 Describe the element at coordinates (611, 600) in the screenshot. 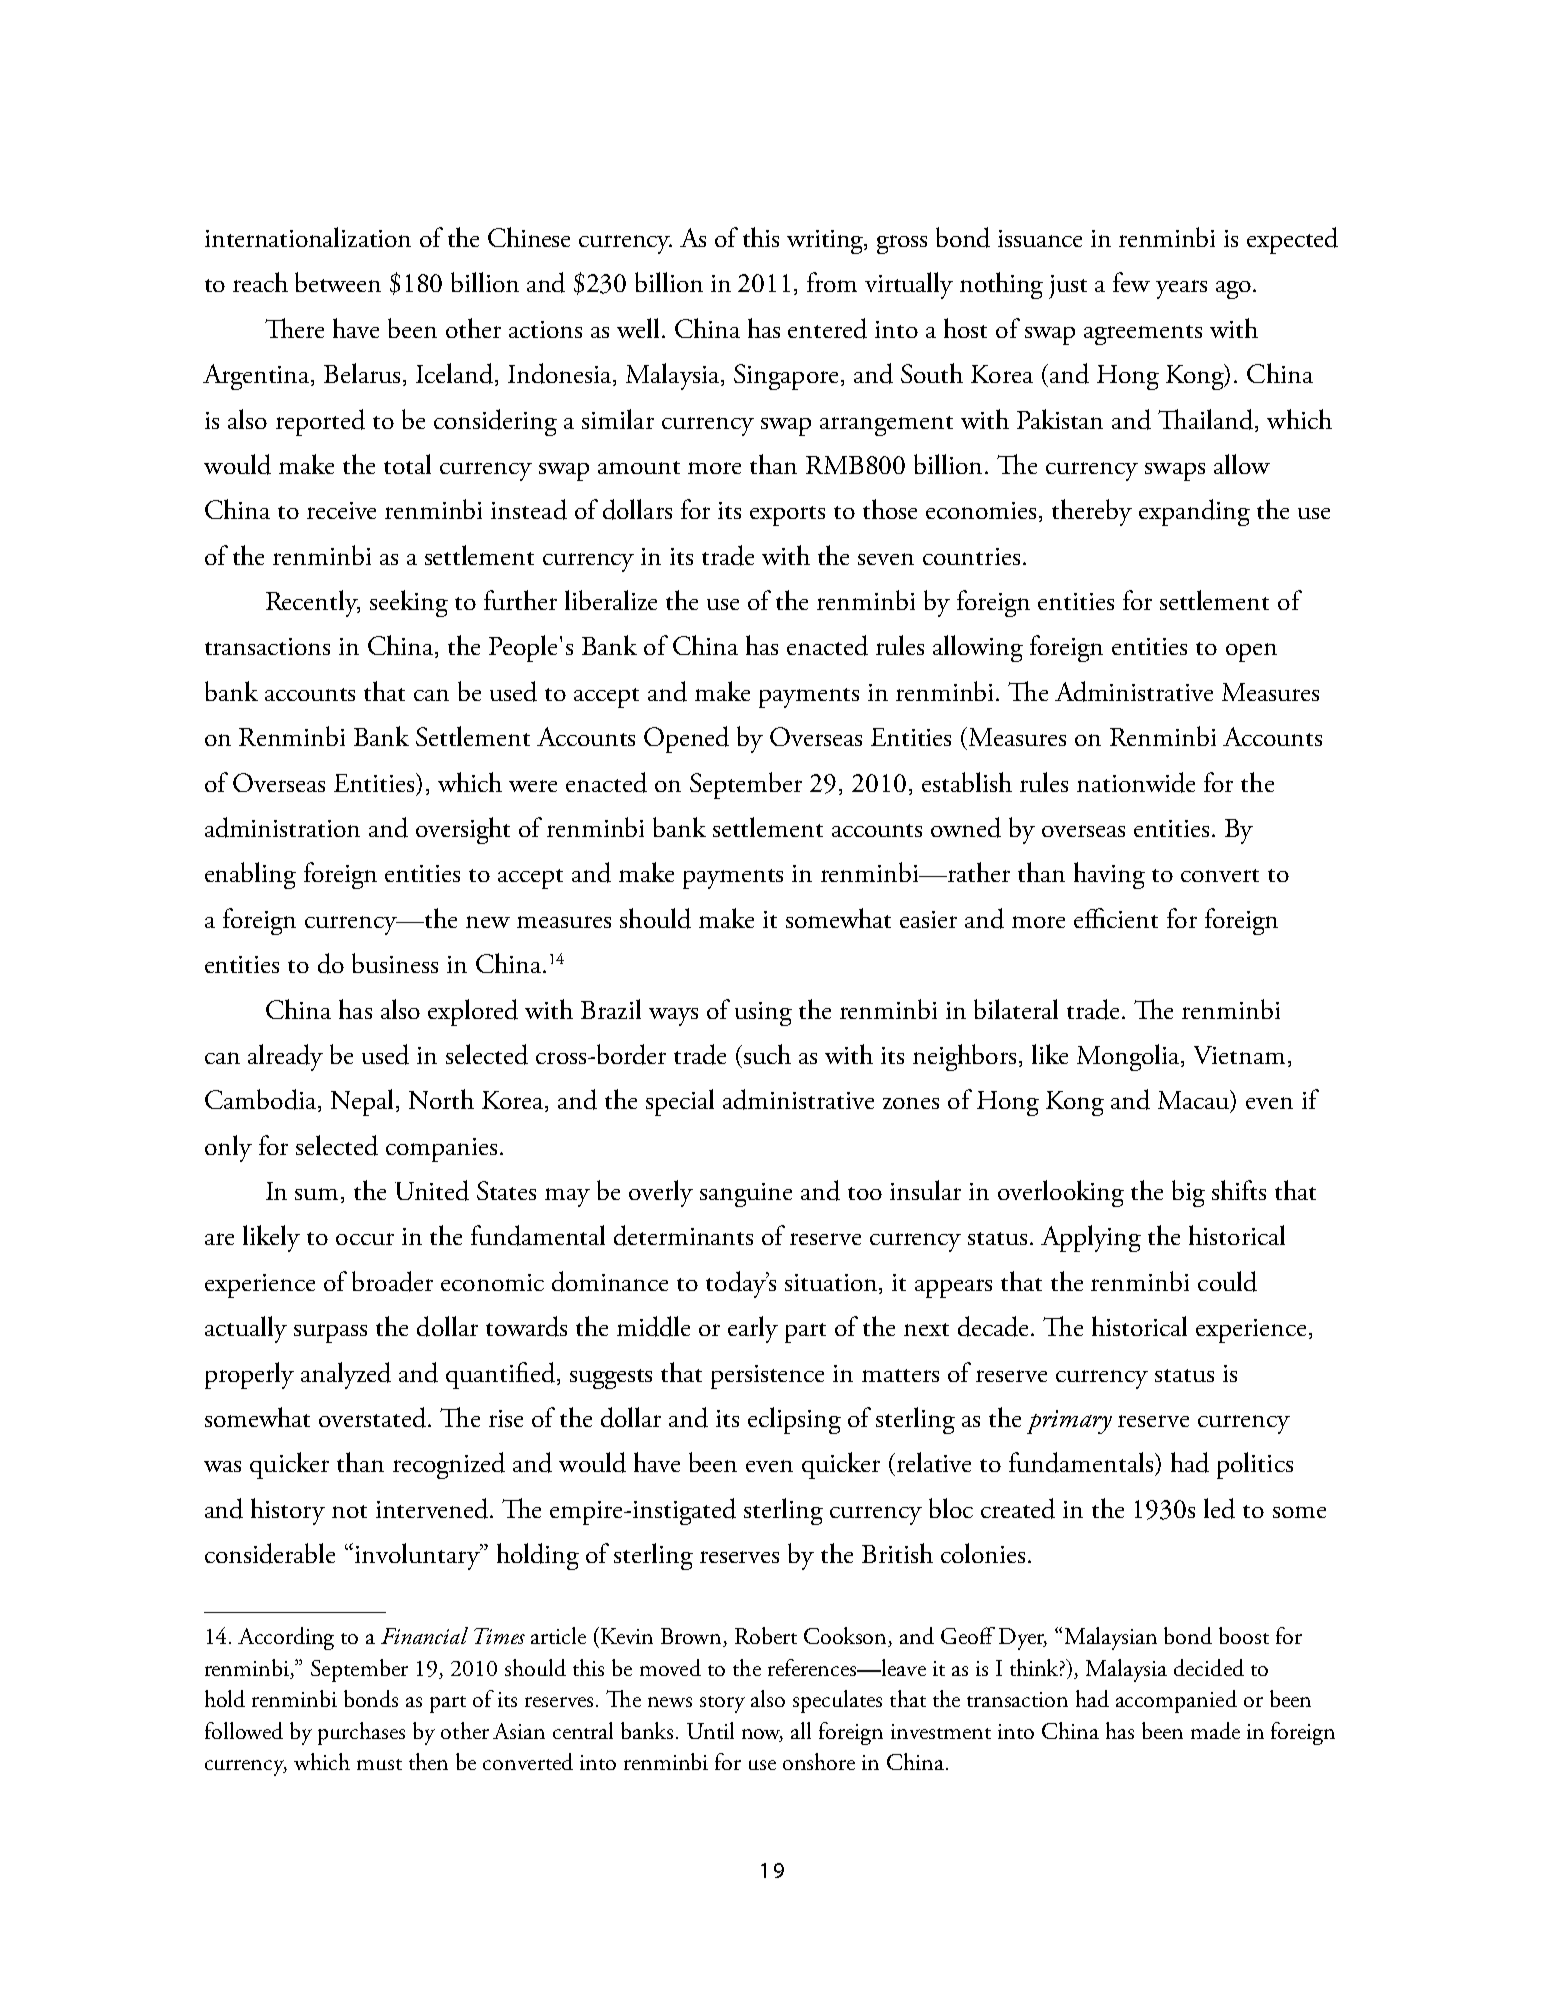

I see `liberalize` at that location.
